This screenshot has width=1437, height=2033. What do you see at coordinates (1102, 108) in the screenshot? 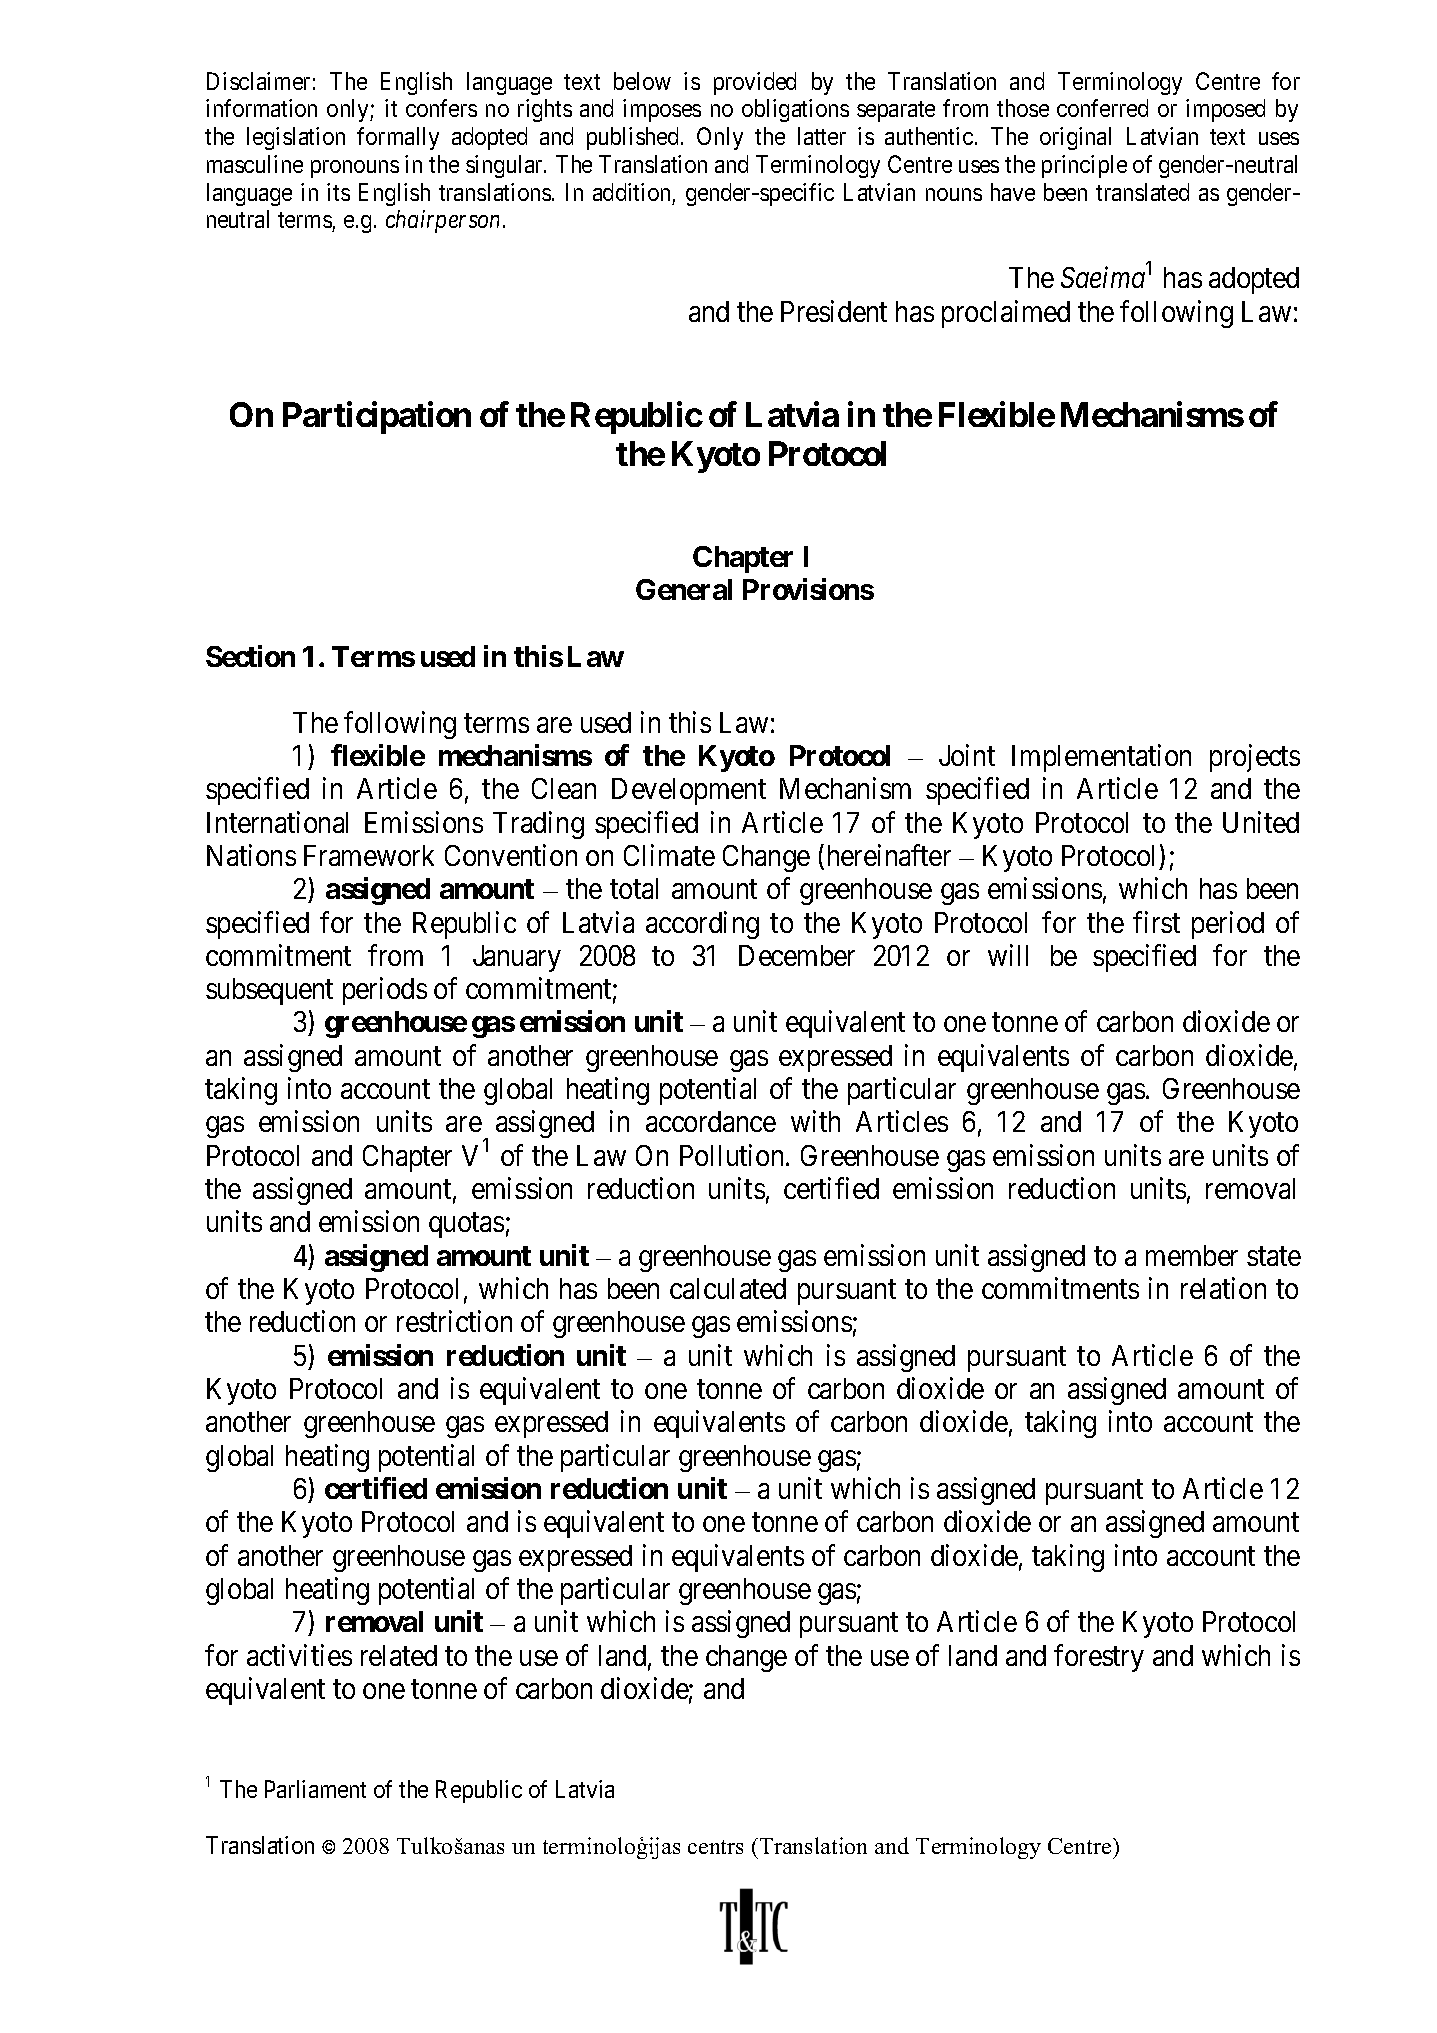
I see `conferred` at bounding box center [1102, 108].
